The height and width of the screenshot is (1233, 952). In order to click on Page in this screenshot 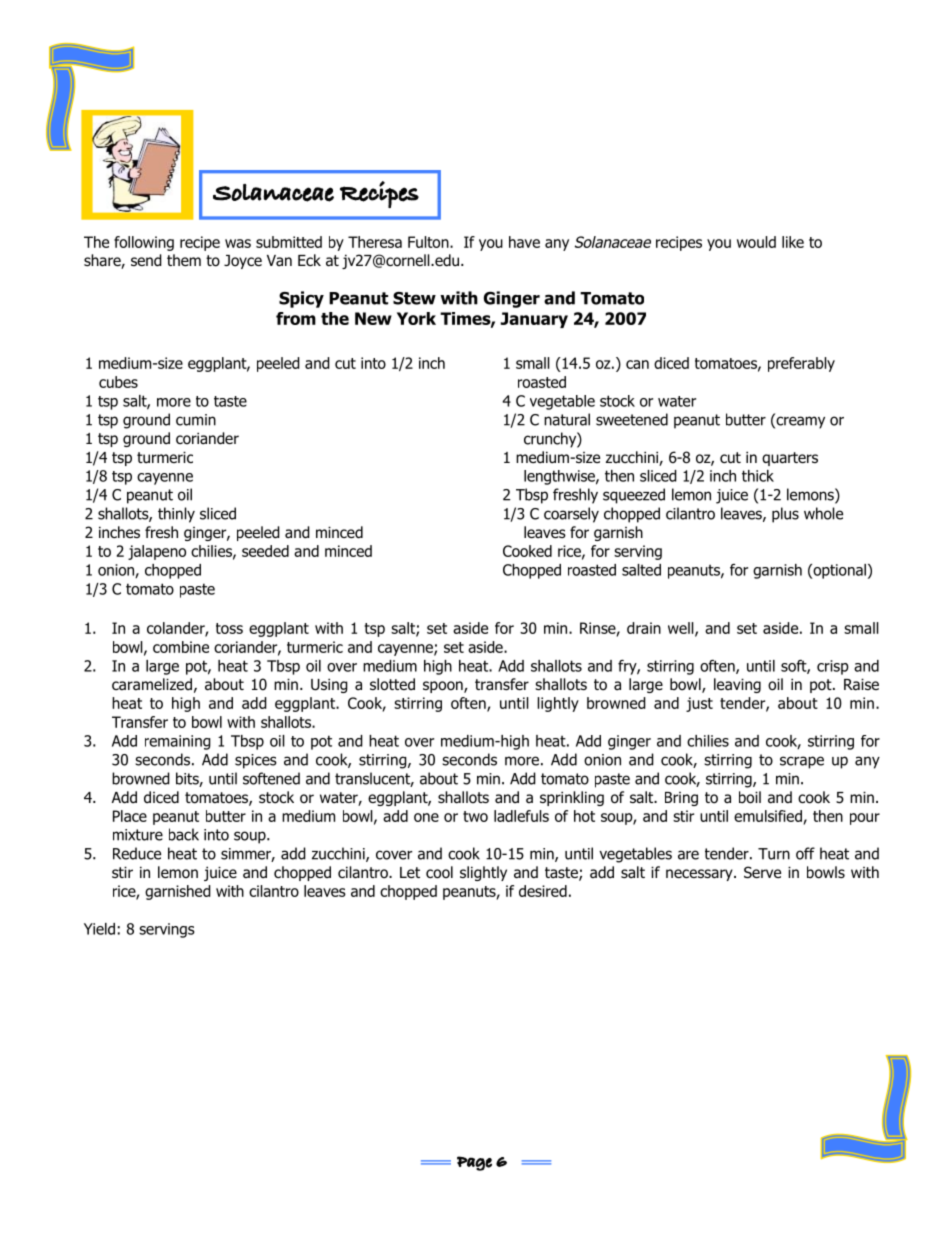, I will do `click(474, 1163)`.
